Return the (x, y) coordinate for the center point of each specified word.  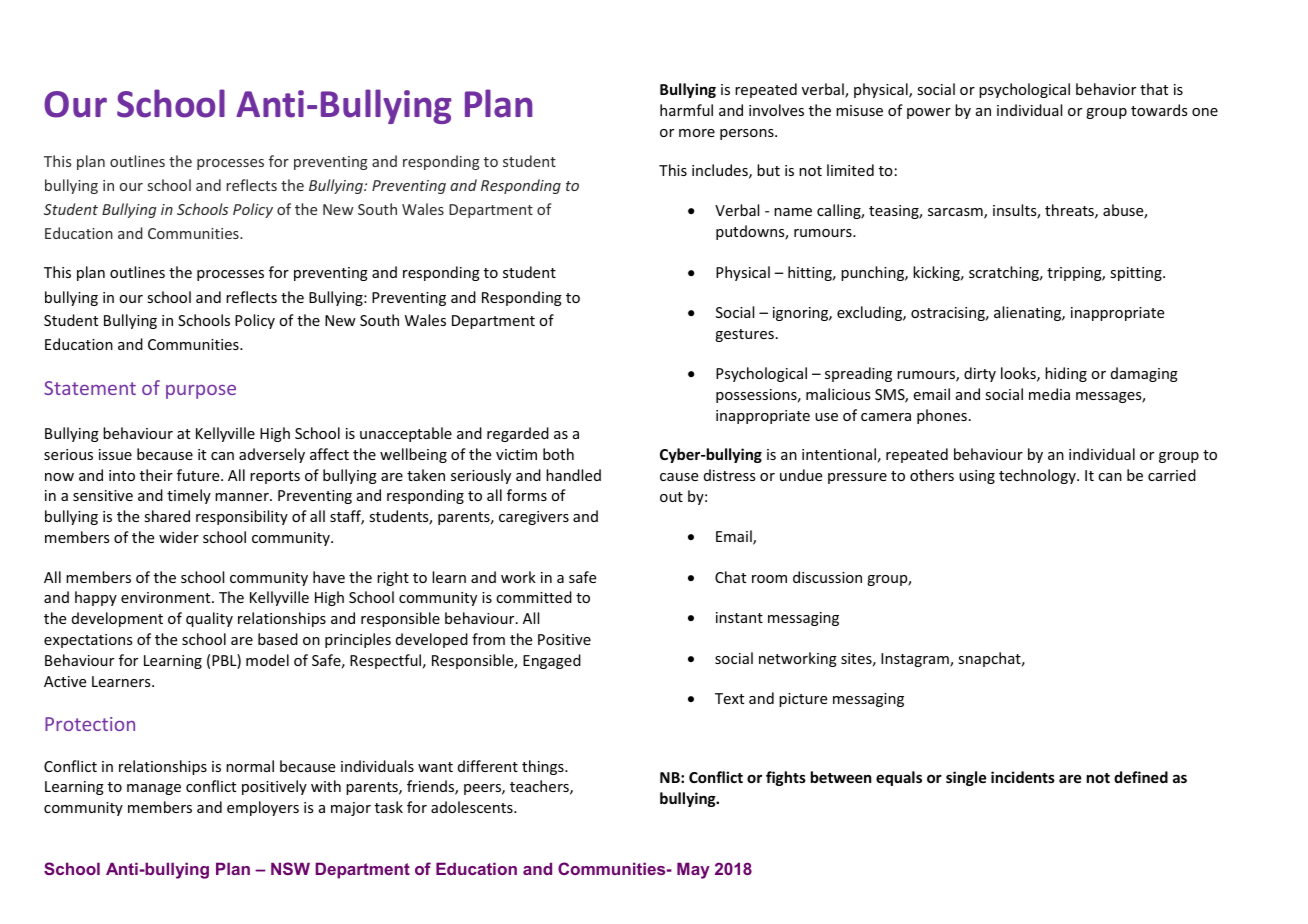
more (697, 133)
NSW (290, 868)
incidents (1023, 777)
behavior (1106, 89)
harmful (686, 110)
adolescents (473, 807)
